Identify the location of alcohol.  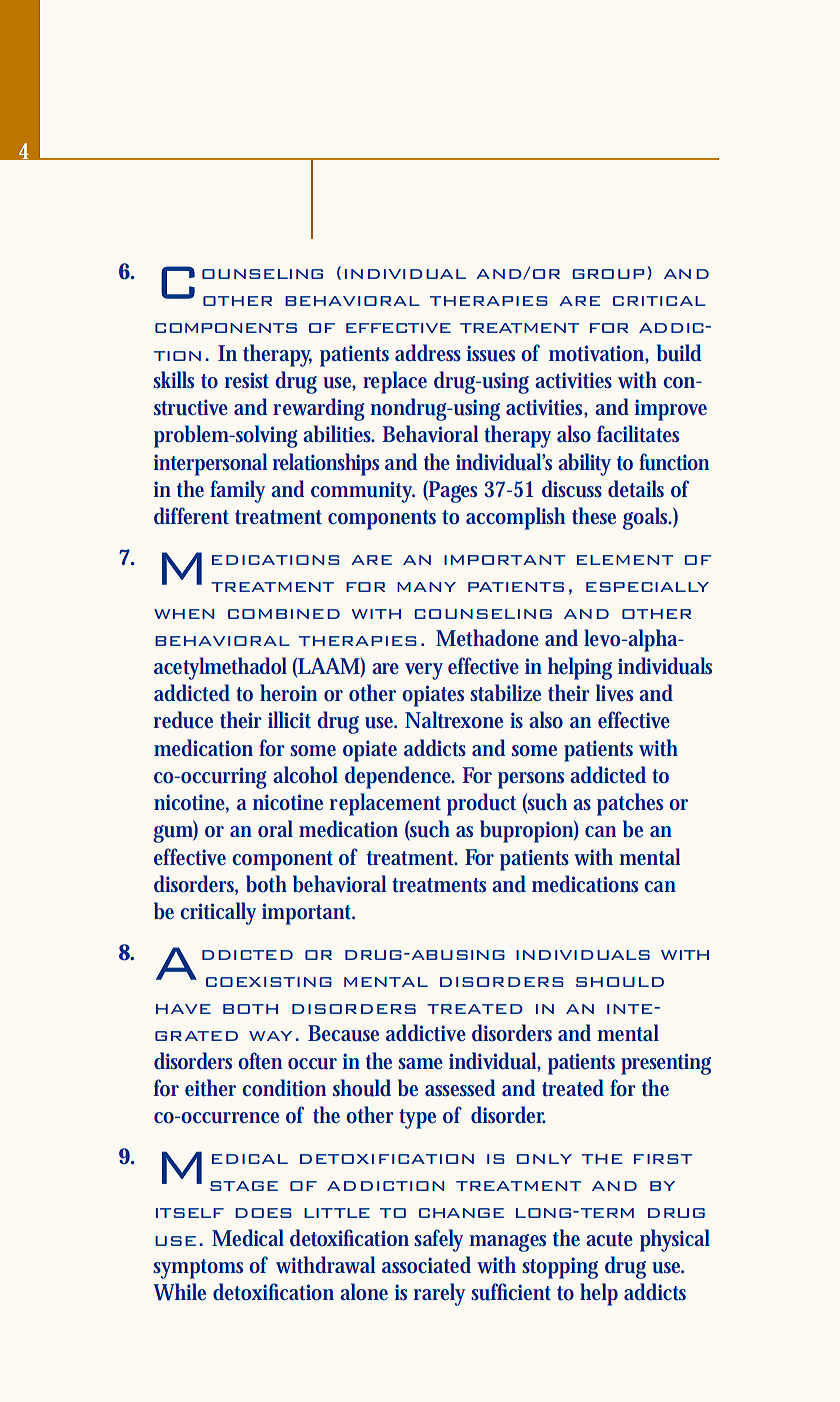
(305, 775).
